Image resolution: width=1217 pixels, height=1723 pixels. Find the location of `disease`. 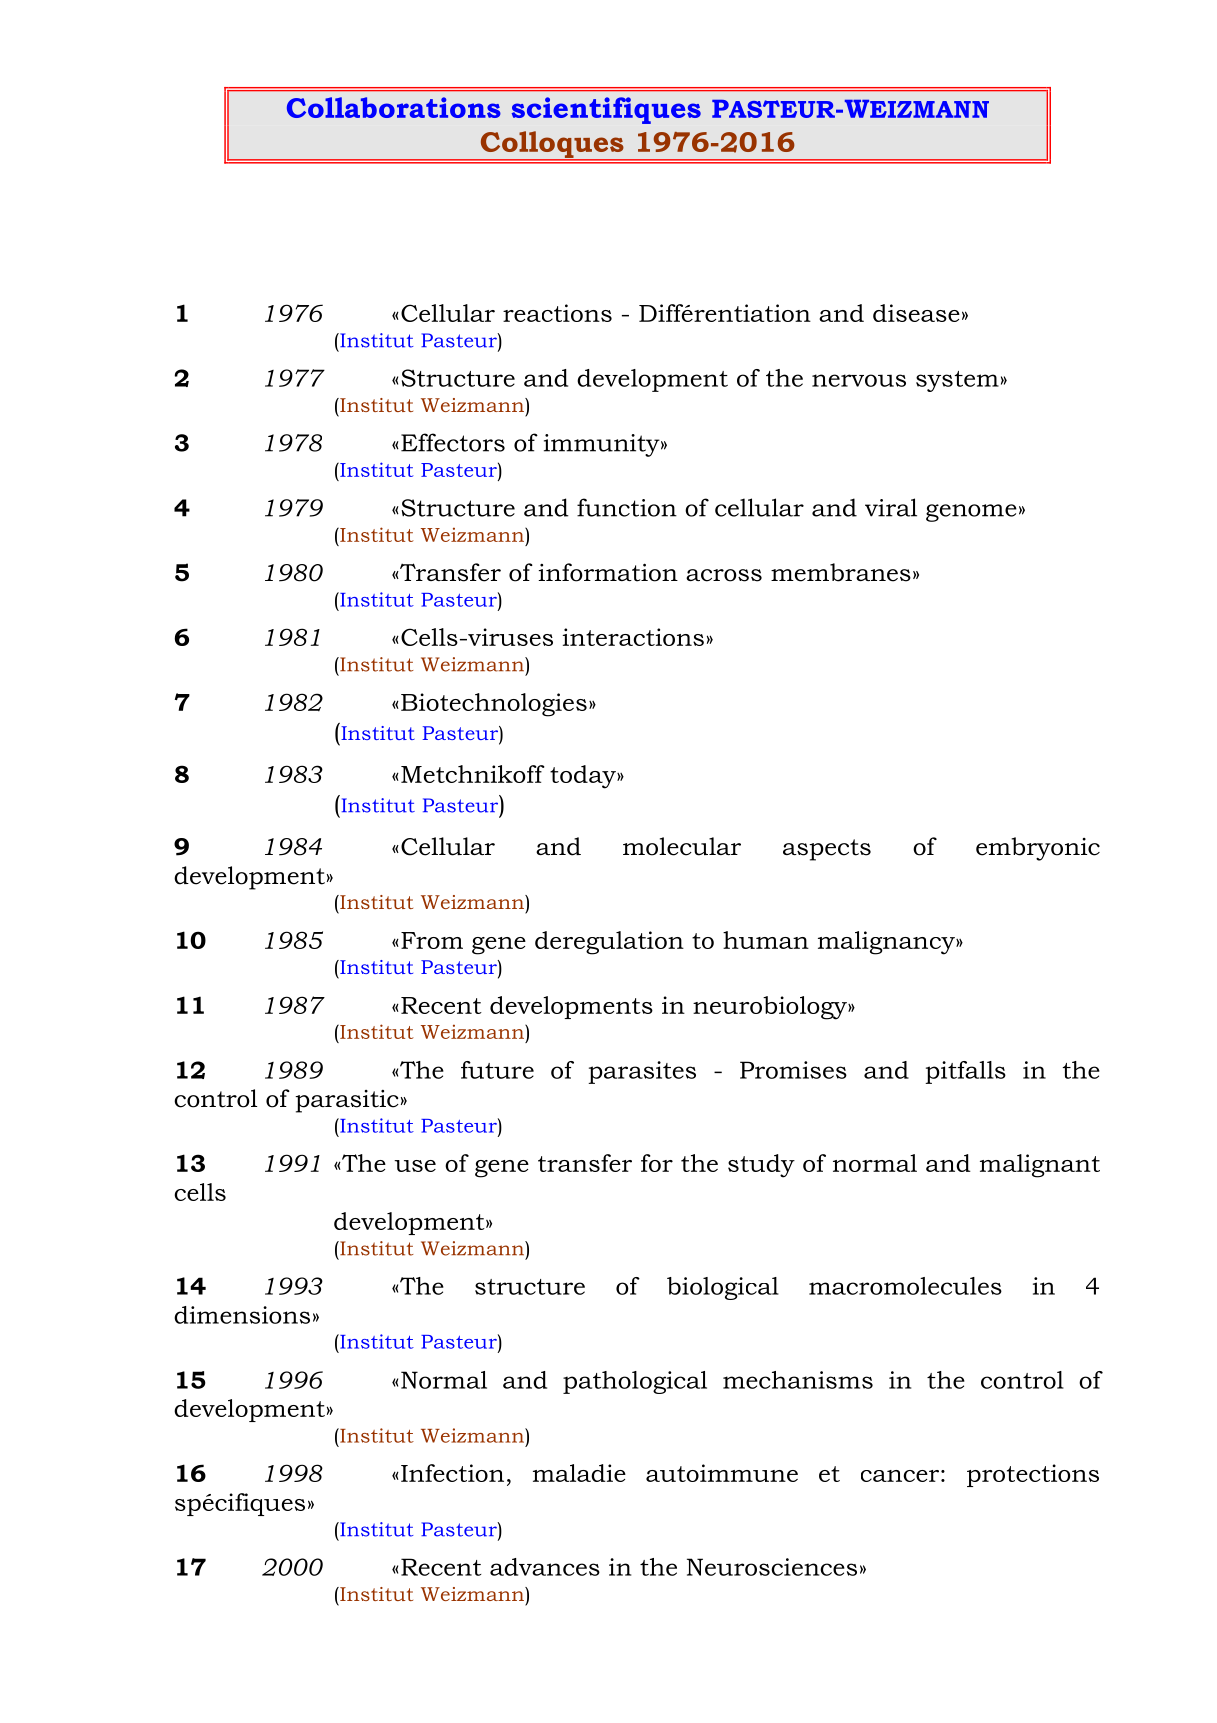

disease is located at coordinates (916, 313).
